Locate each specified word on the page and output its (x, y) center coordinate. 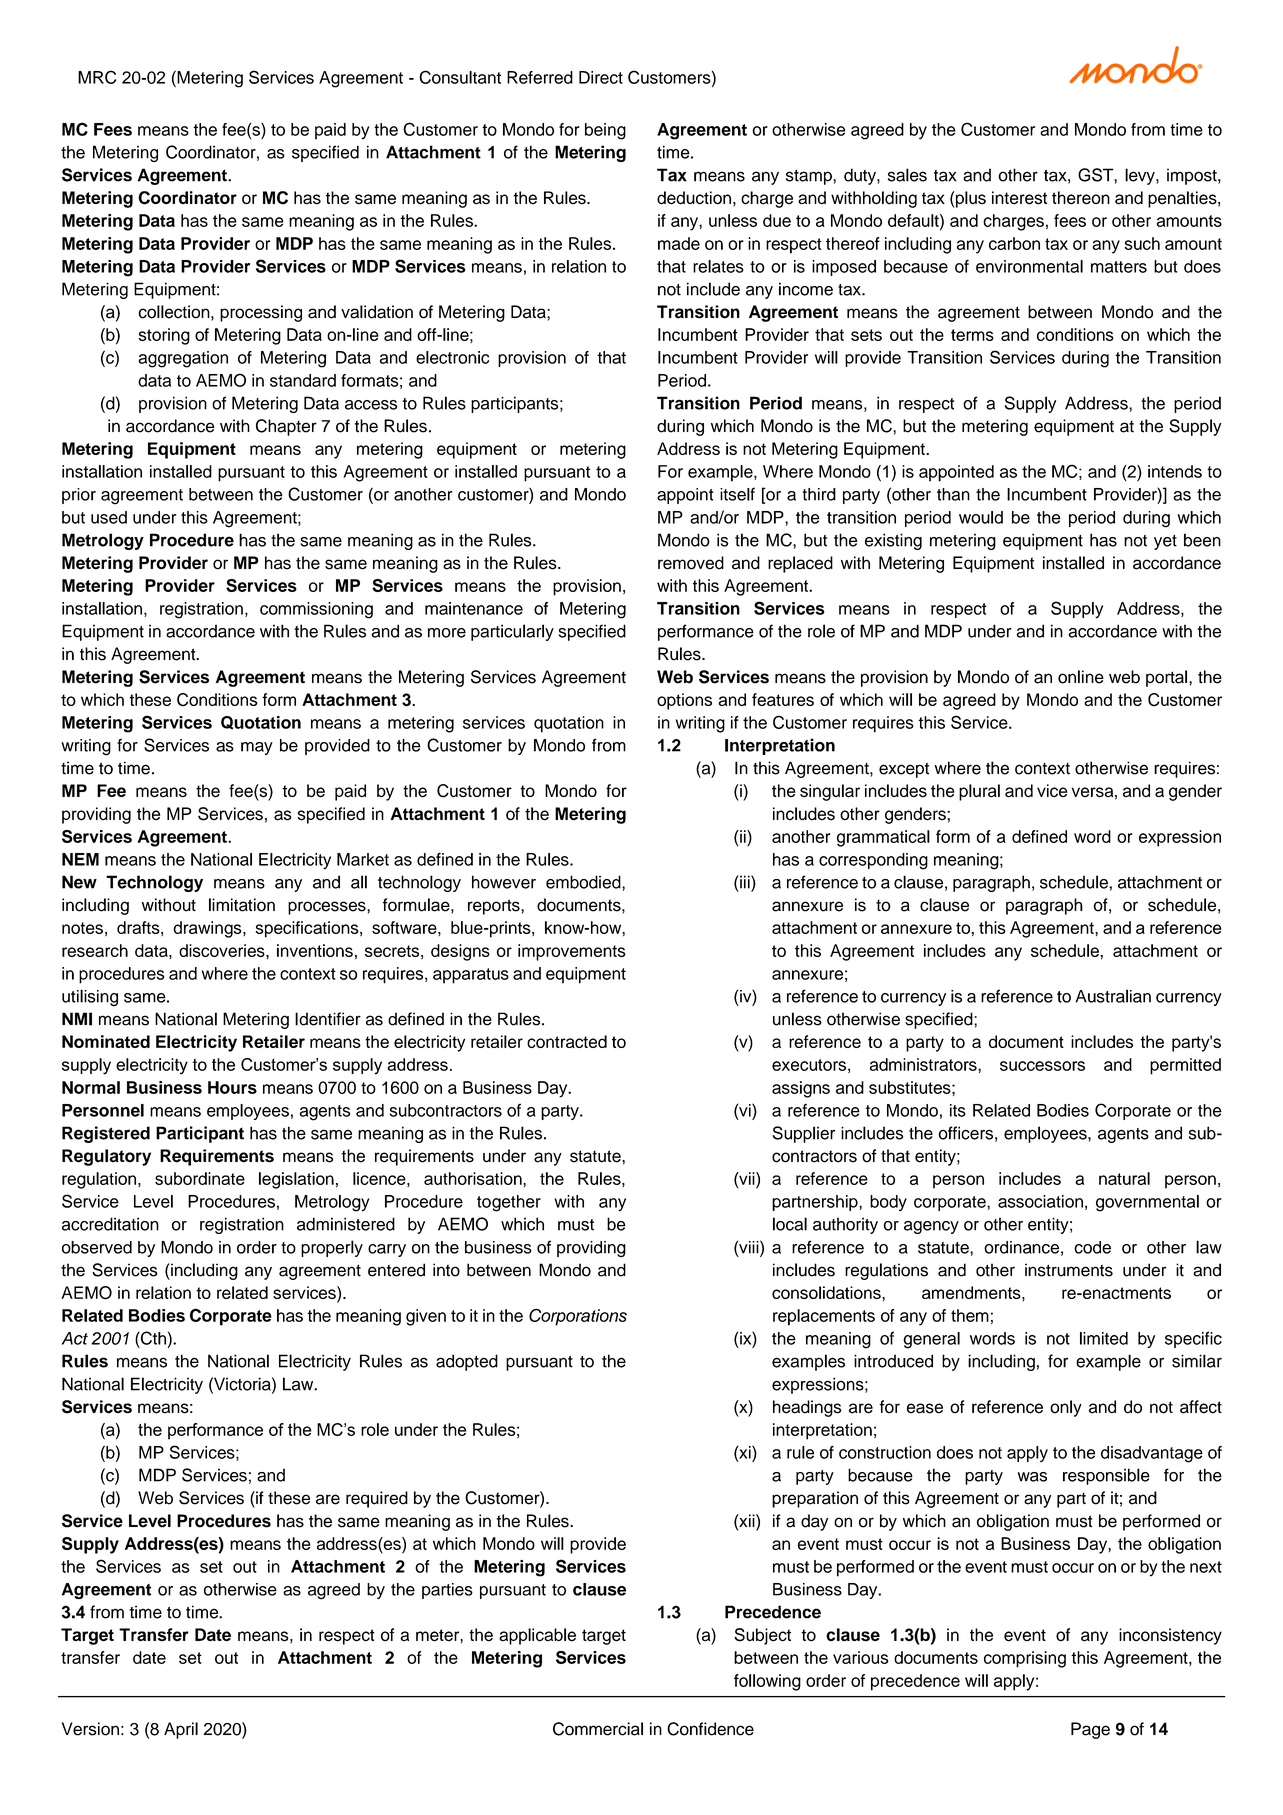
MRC (97, 77)
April (181, 1730)
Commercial (598, 1729)
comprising (1025, 1659)
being (605, 131)
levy (1141, 176)
